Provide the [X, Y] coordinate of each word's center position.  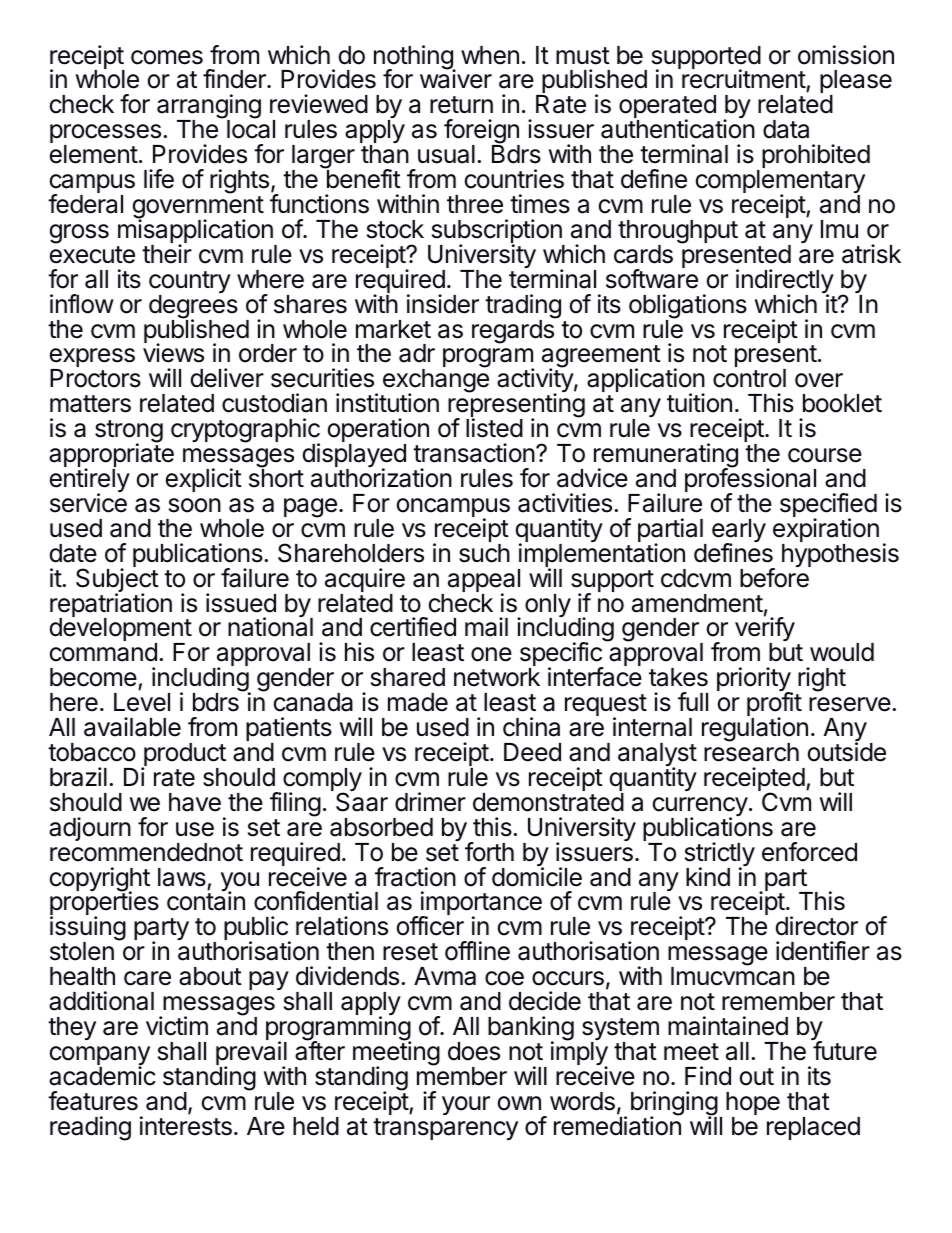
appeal [484, 582]
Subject [117, 580]
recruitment [744, 80]
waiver [456, 79]
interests [186, 1126]
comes [167, 57]
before [774, 578]
